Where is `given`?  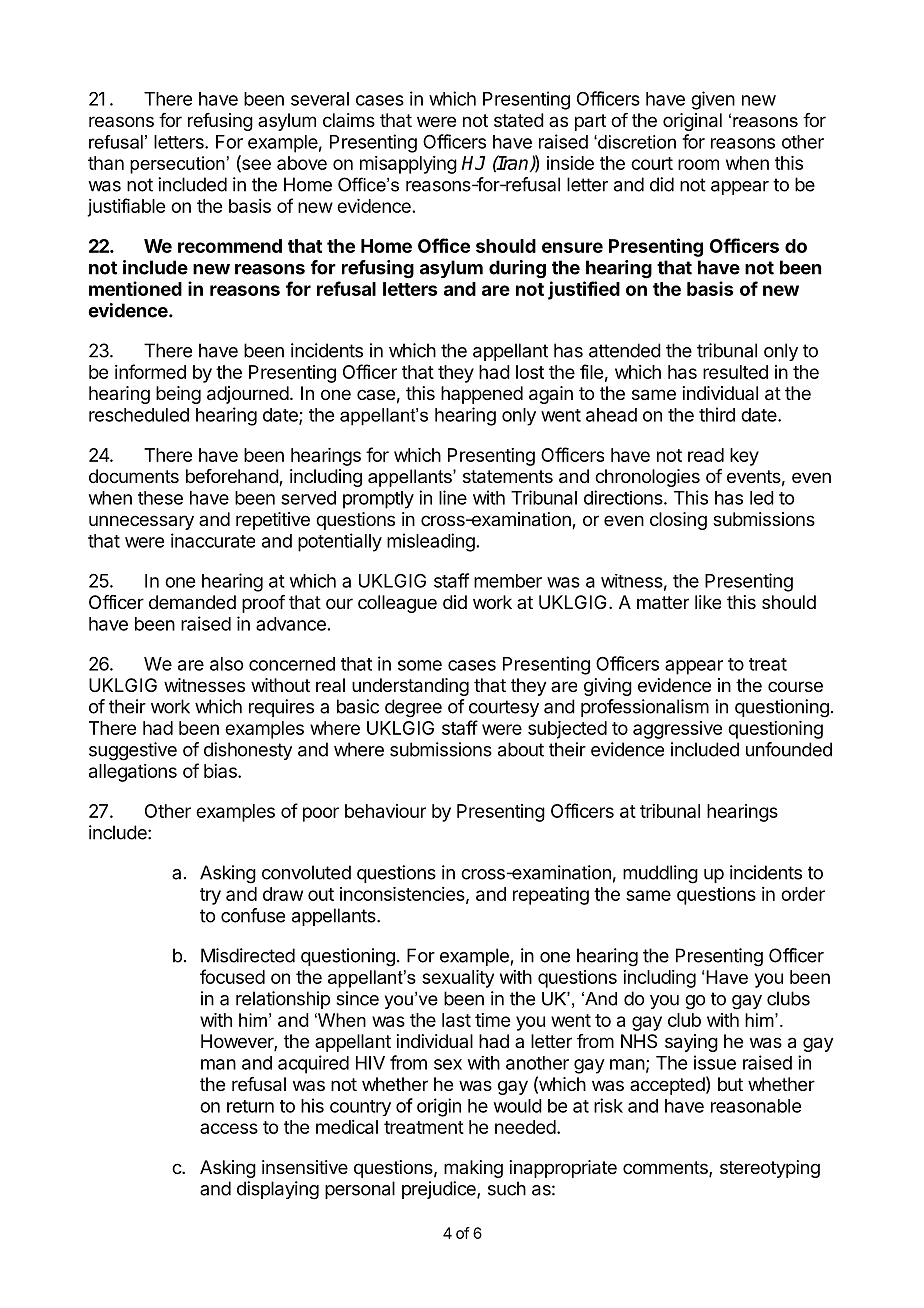 given is located at coordinates (713, 100).
